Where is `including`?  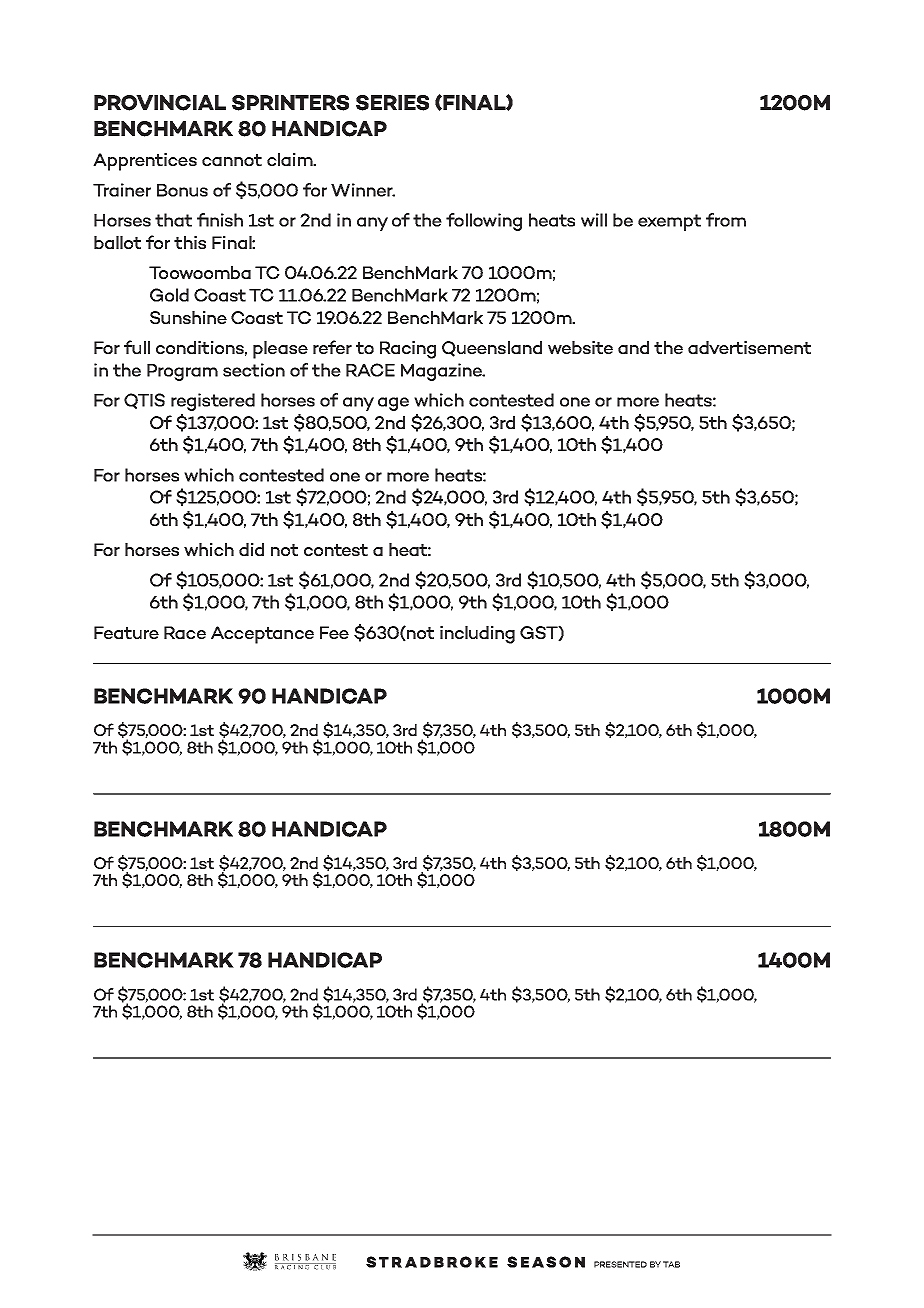
including is located at coordinates (477, 635).
